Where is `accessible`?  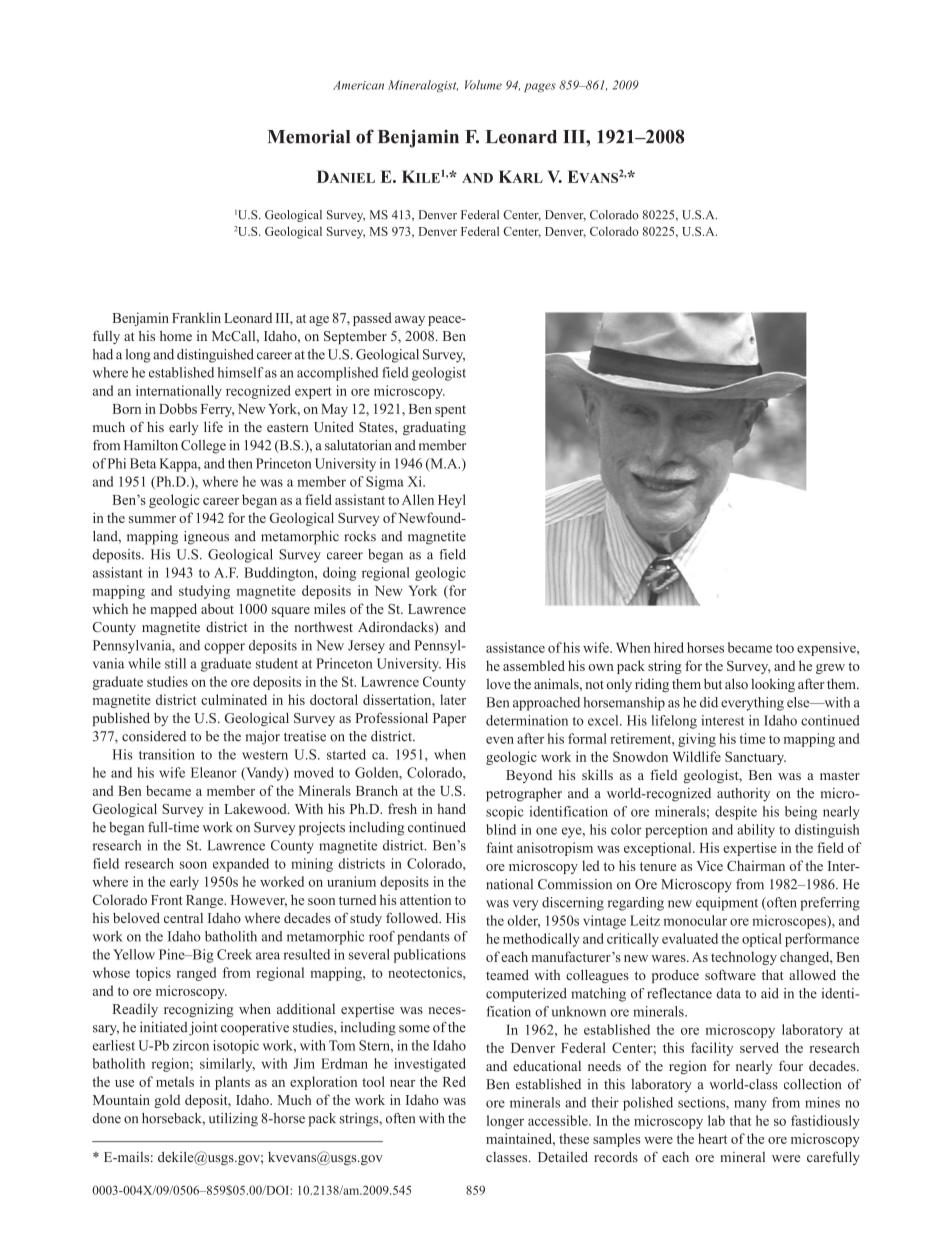 accessible is located at coordinates (559, 1120).
